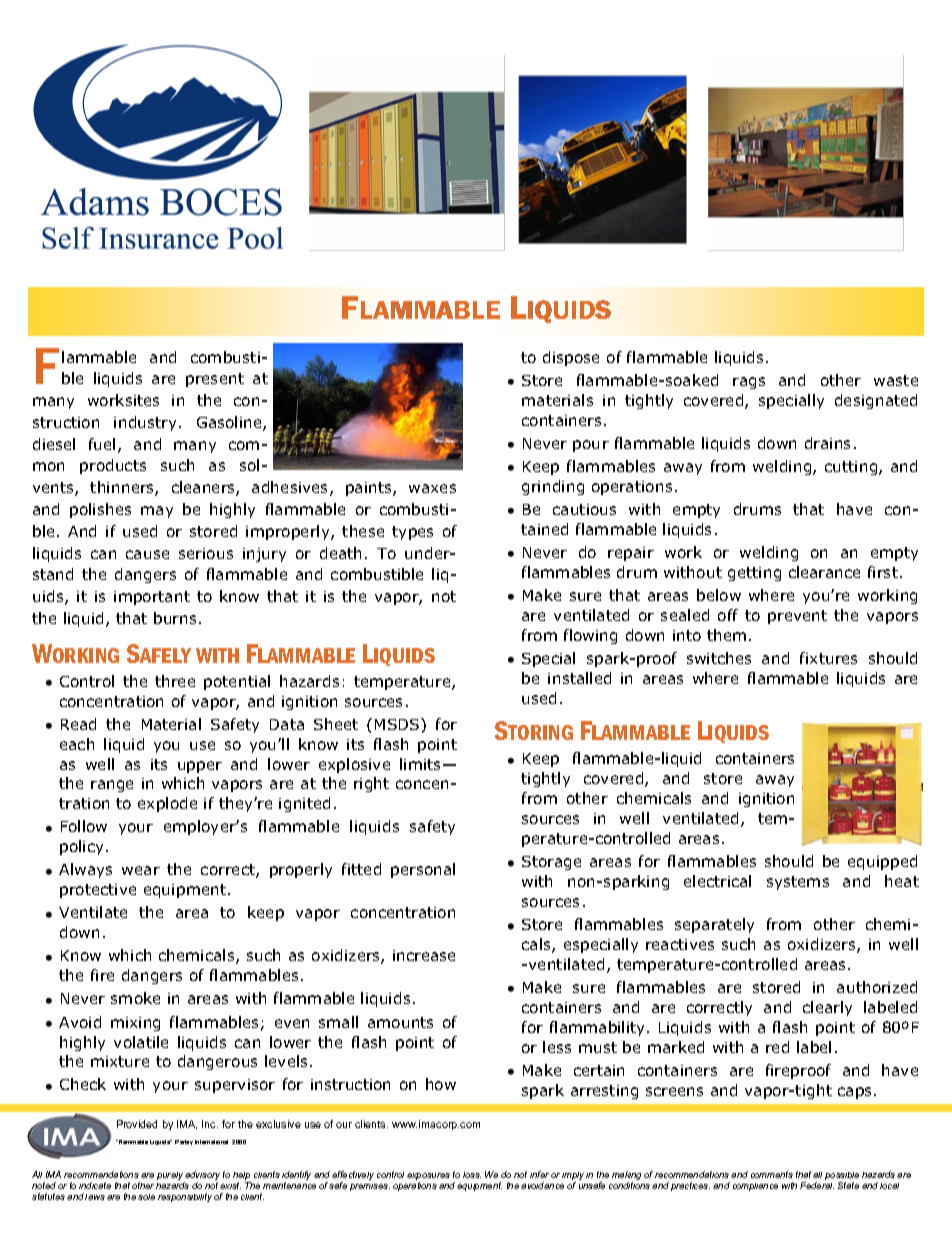 Image resolution: width=952 pixels, height=1233 pixels. Describe the element at coordinates (215, 380) in the page. I see `present` at that location.
